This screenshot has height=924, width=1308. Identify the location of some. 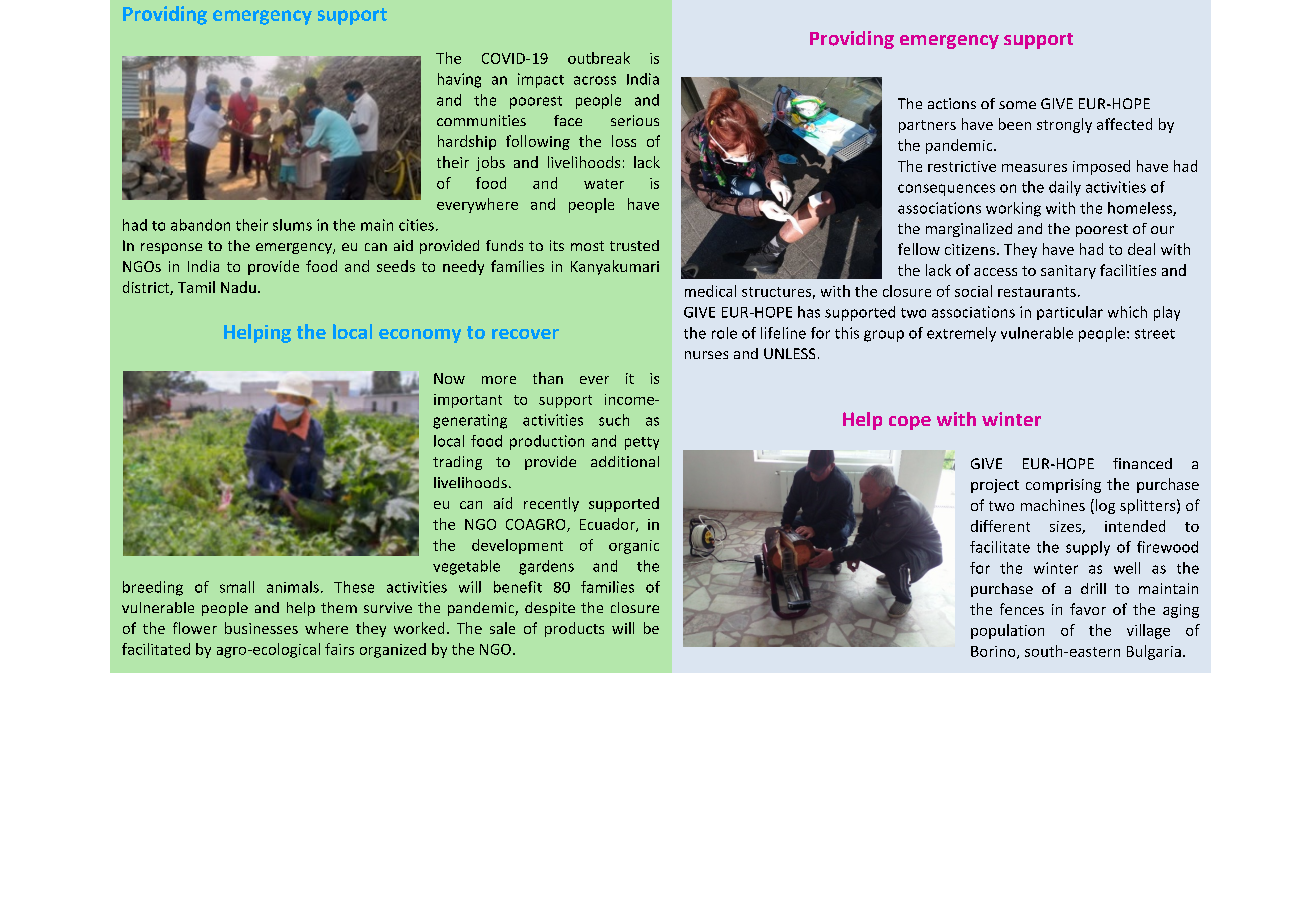
(1017, 105).
